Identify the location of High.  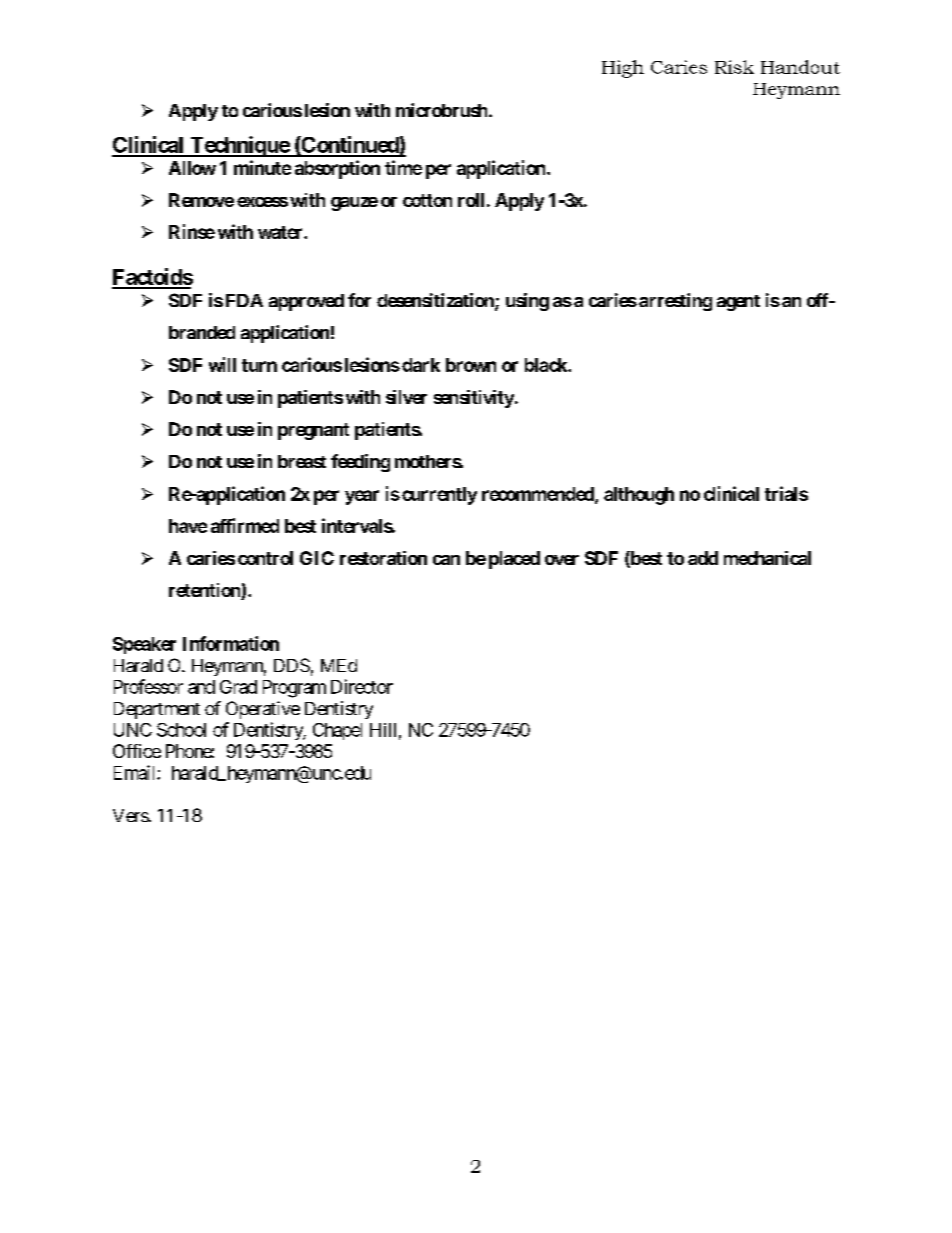
(623, 69).
